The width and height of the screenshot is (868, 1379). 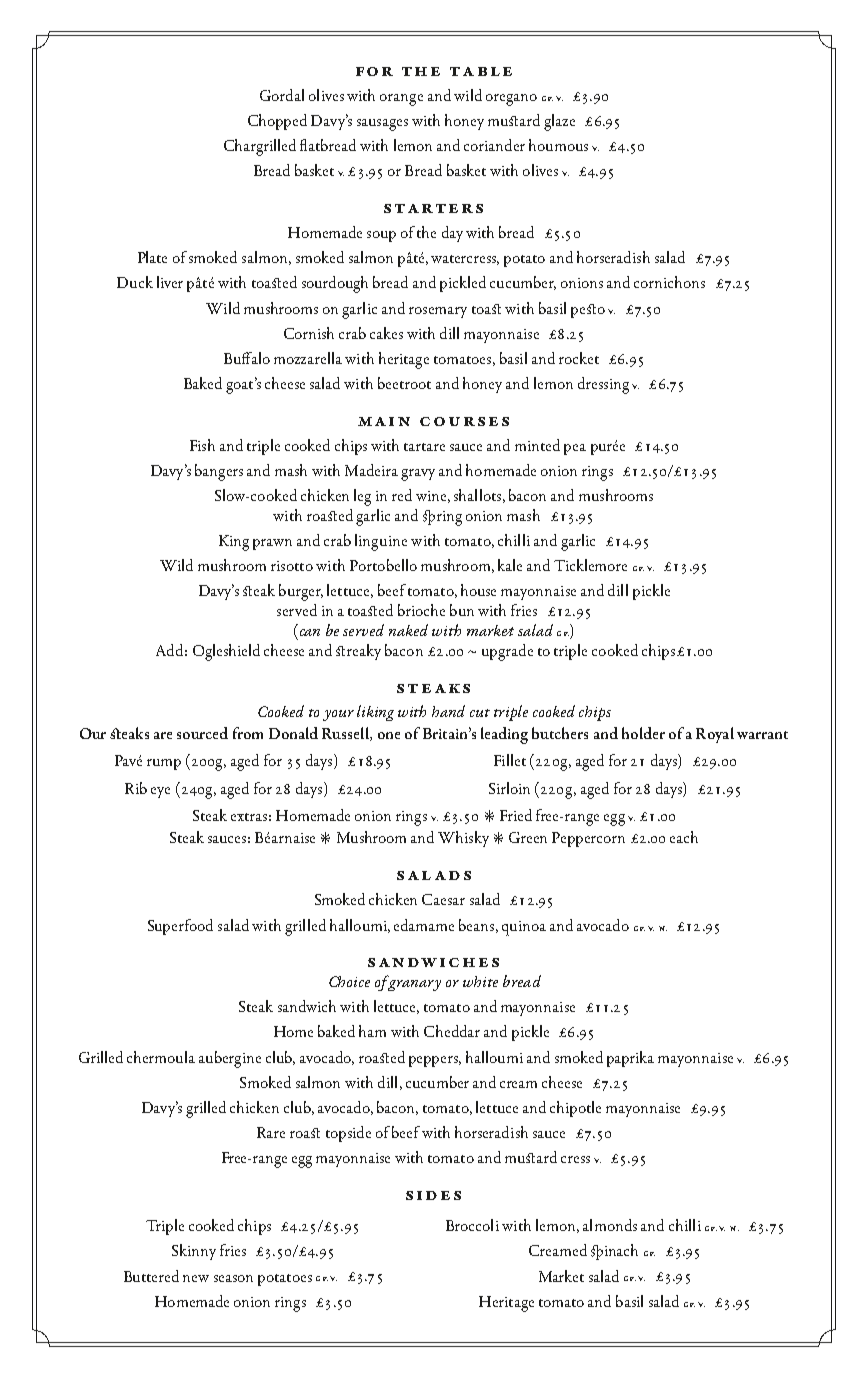 What do you see at coordinates (194, 1252) in the screenshot?
I see `Skinny` at bounding box center [194, 1252].
